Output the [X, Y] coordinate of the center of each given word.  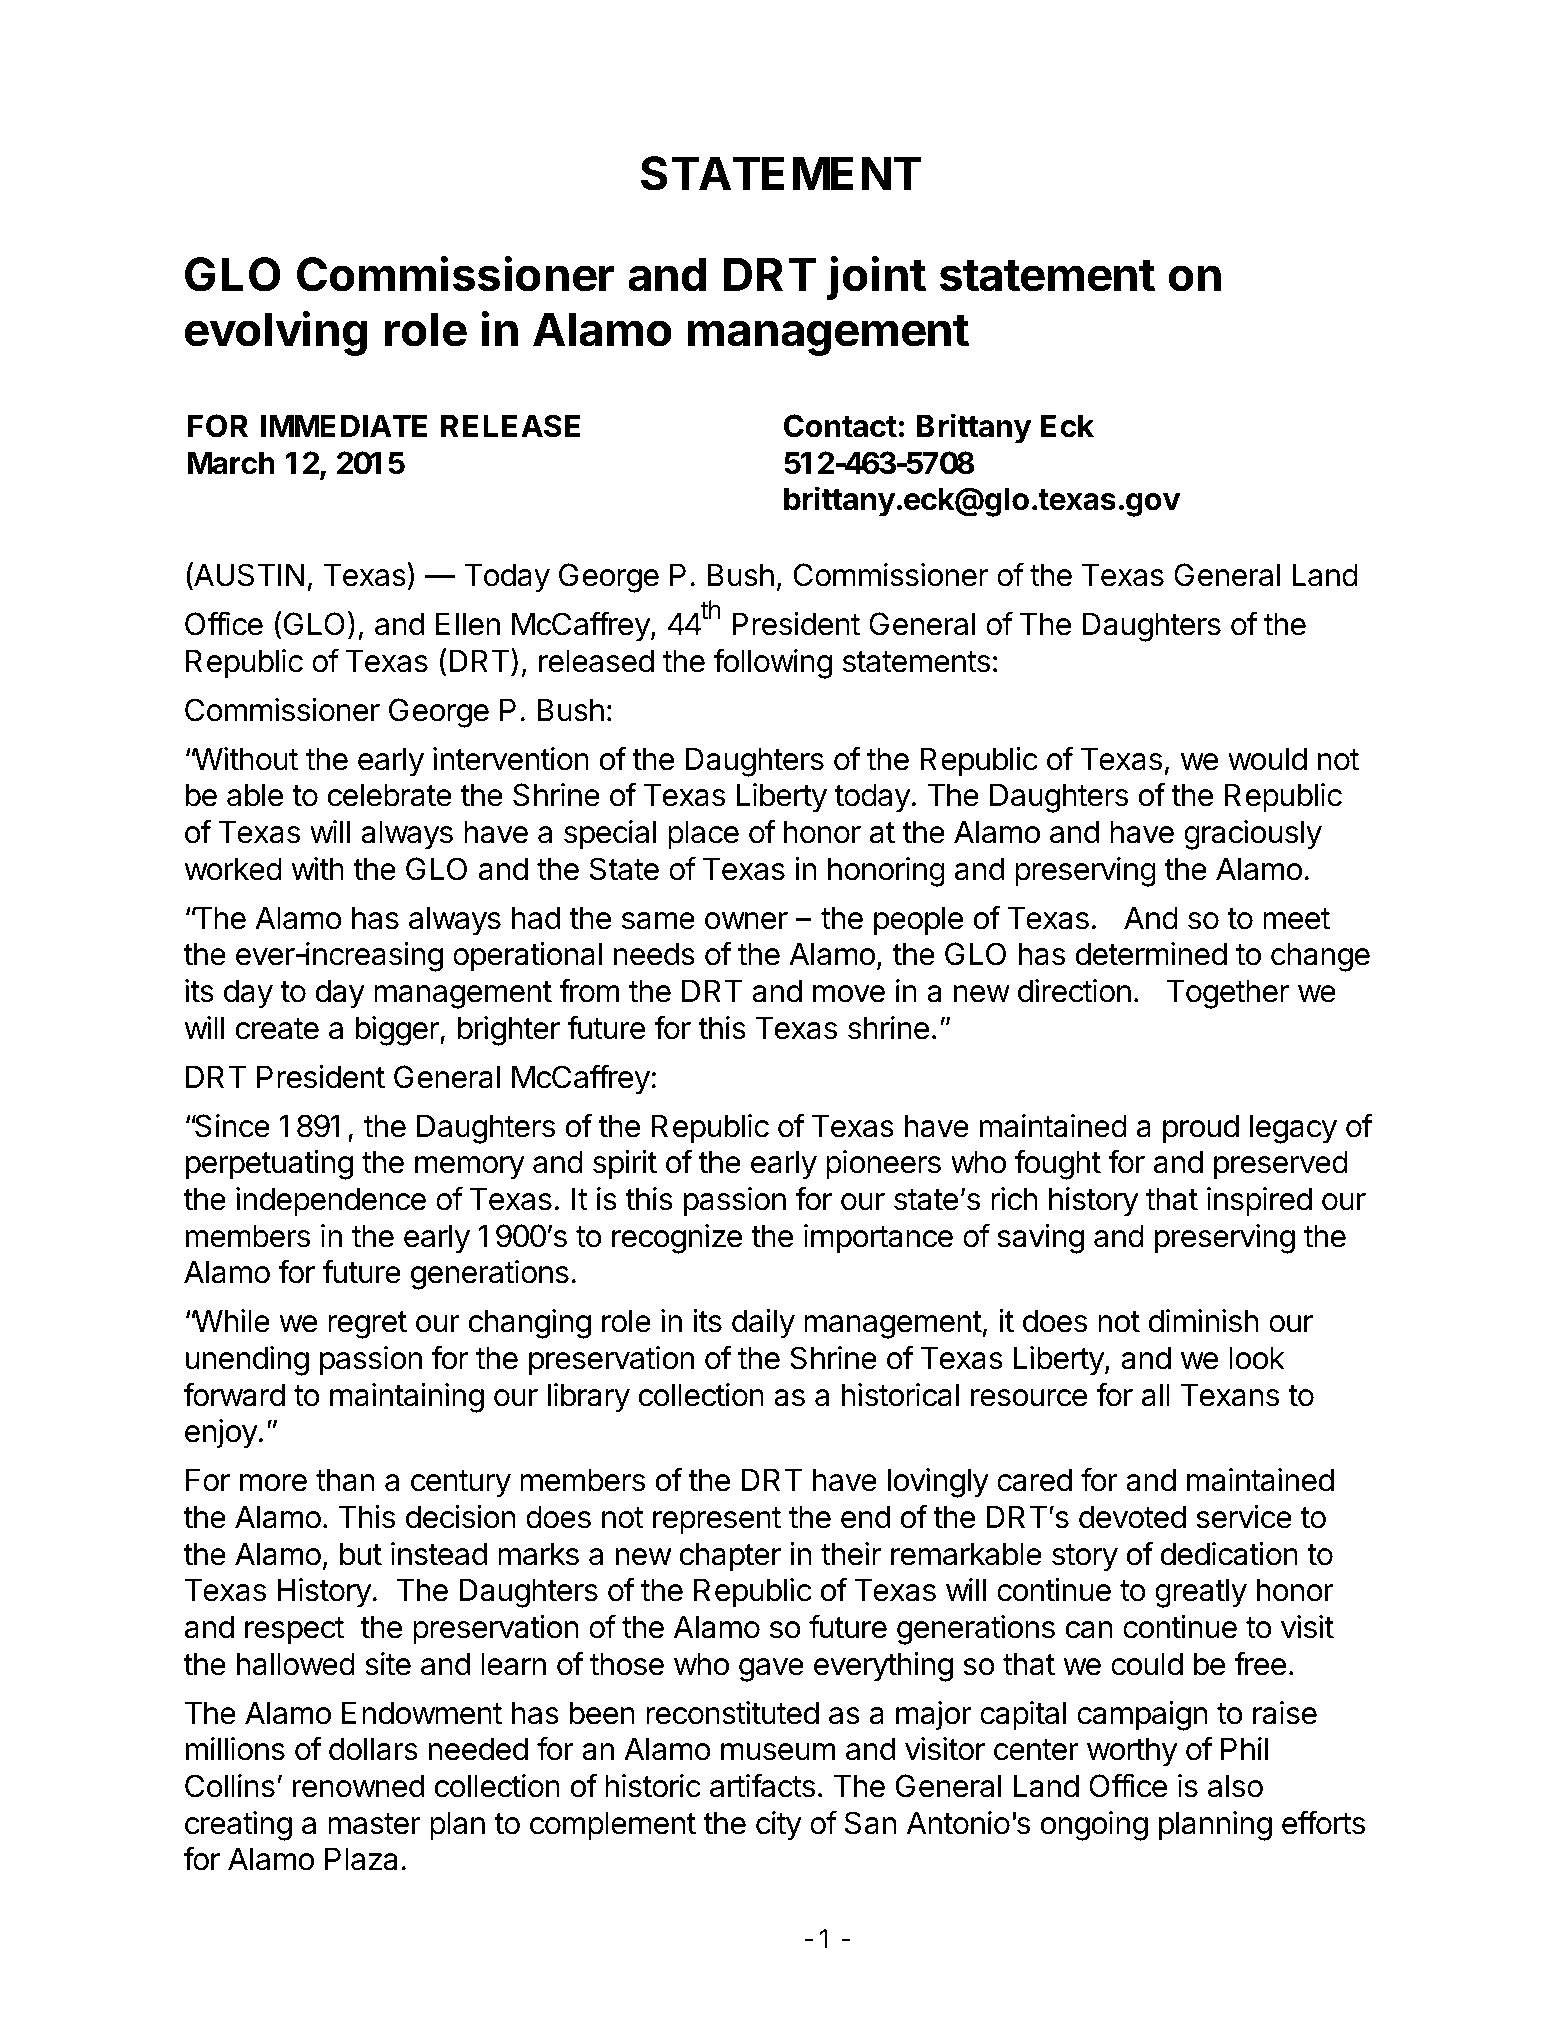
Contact [840, 426]
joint [876, 278]
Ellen [468, 624]
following [773, 663]
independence [331, 1202]
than [345, 1480]
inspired [1259, 1202]
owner [746, 921]
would [1267, 759]
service [1244, 1517]
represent [717, 1521]
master [374, 1824]
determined [1151, 954]
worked [233, 869]
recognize [677, 1239]
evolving [276, 333]
